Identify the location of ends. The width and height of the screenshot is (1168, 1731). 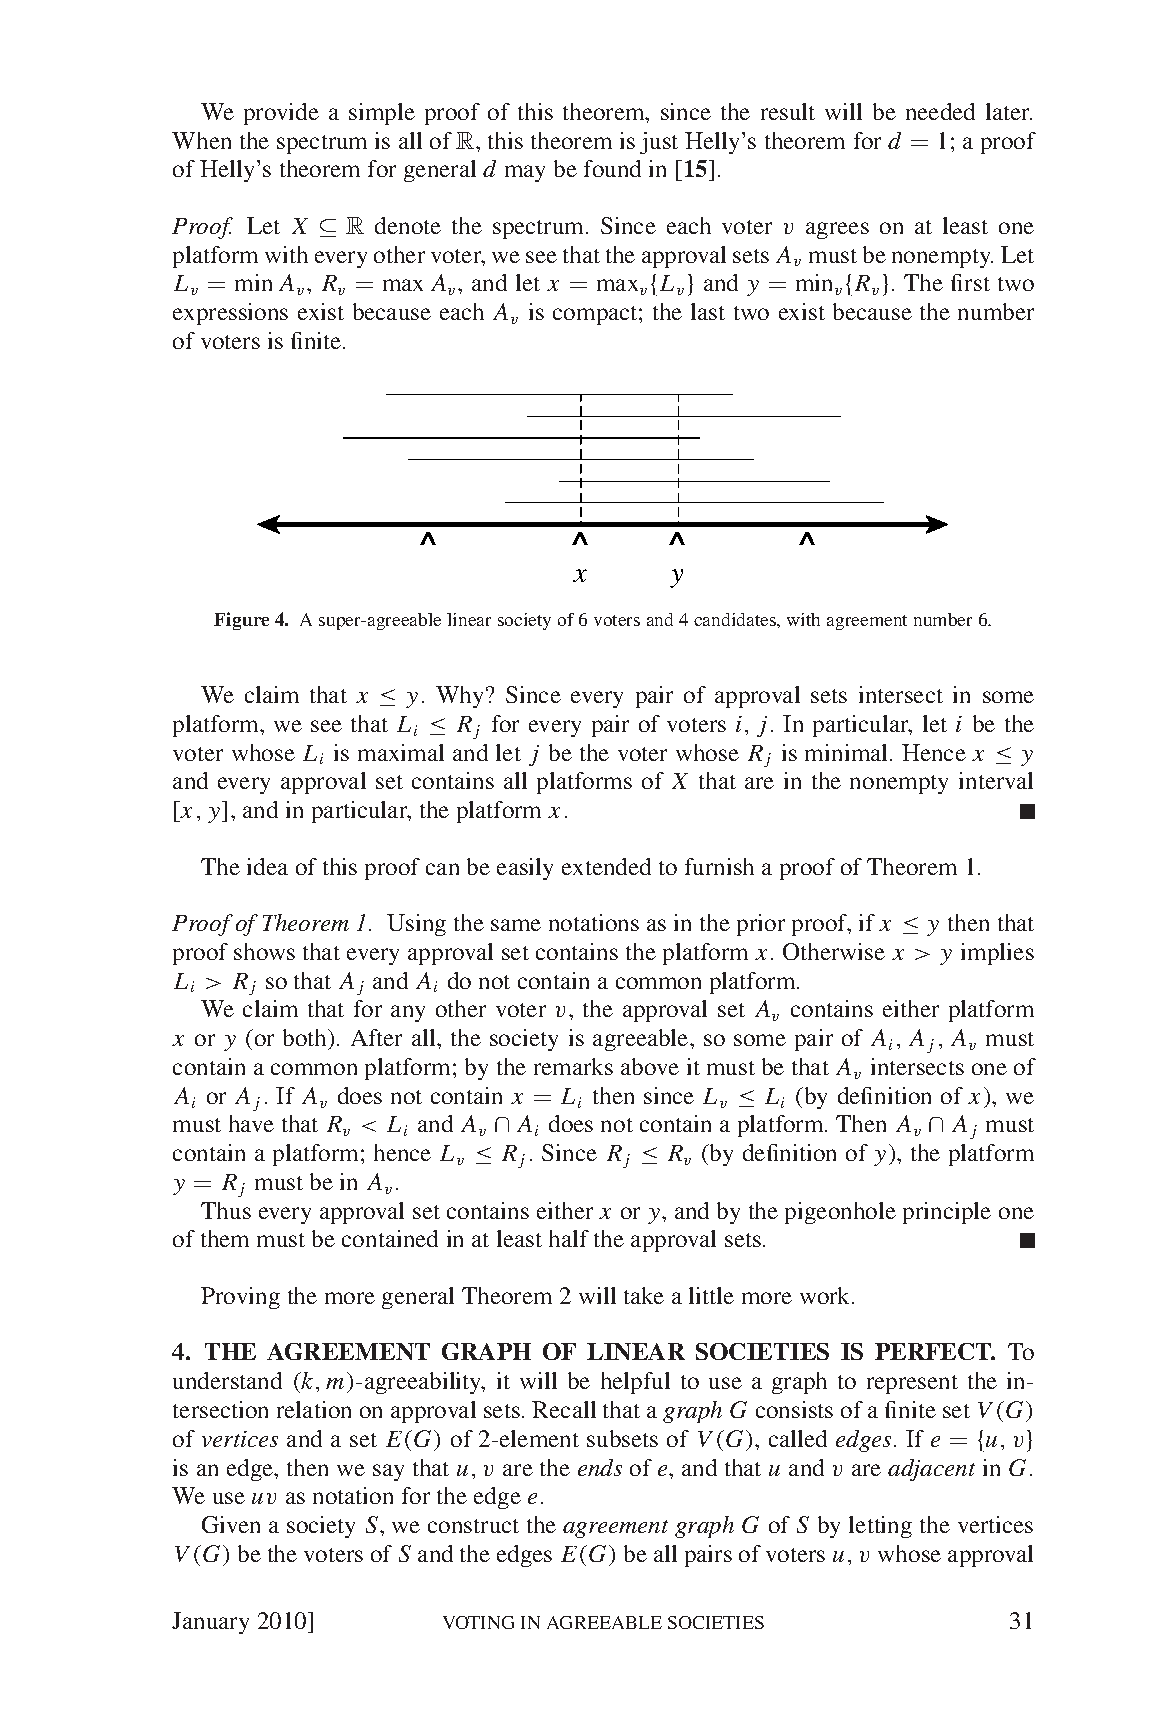
(600, 1467).
